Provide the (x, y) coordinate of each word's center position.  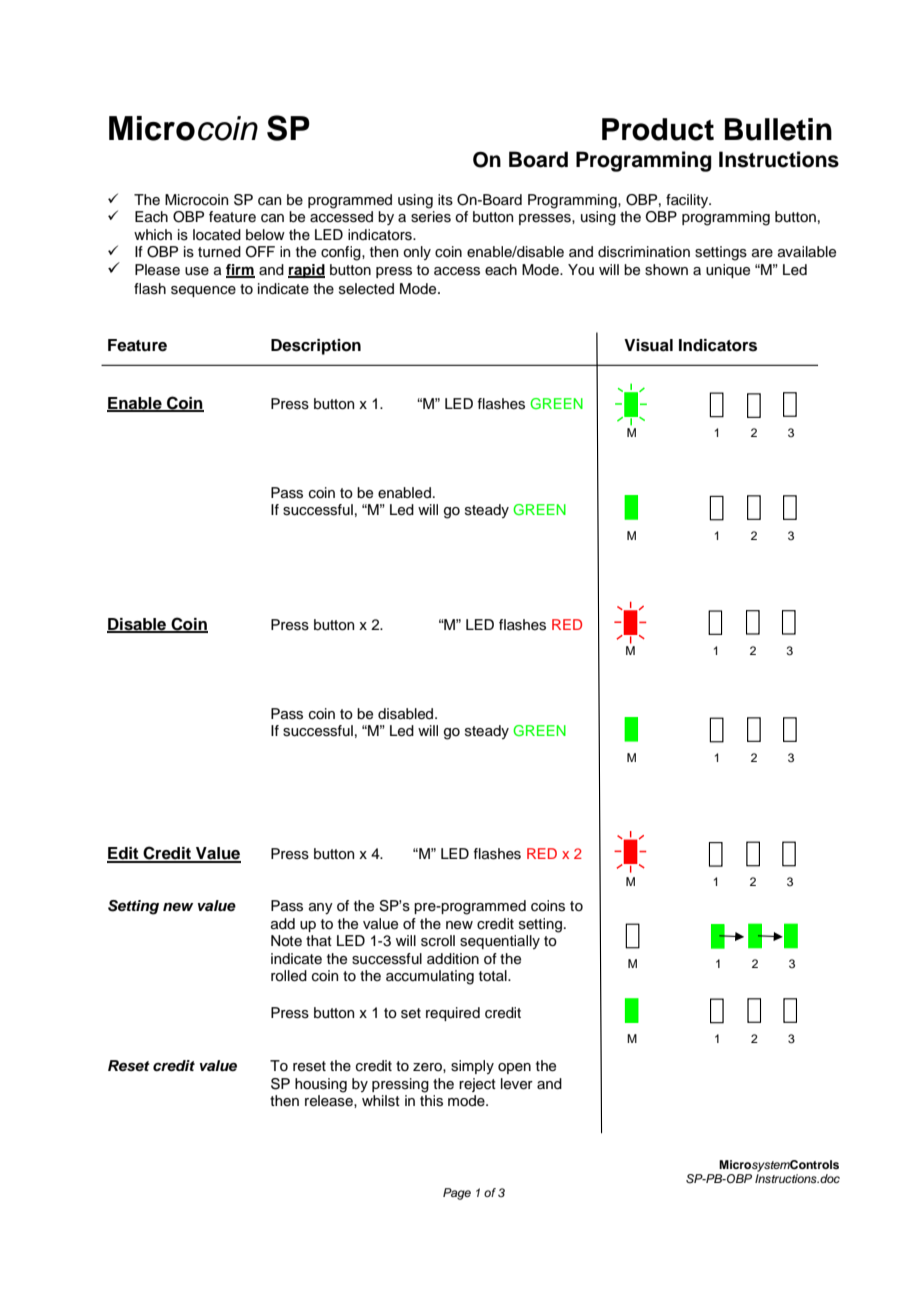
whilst (381, 1101)
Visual (648, 345)
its (445, 200)
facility (688, 201)
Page (457, 1194)
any (321, 908)
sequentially (500, 942)
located (217, 235)
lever (517, 1084)
